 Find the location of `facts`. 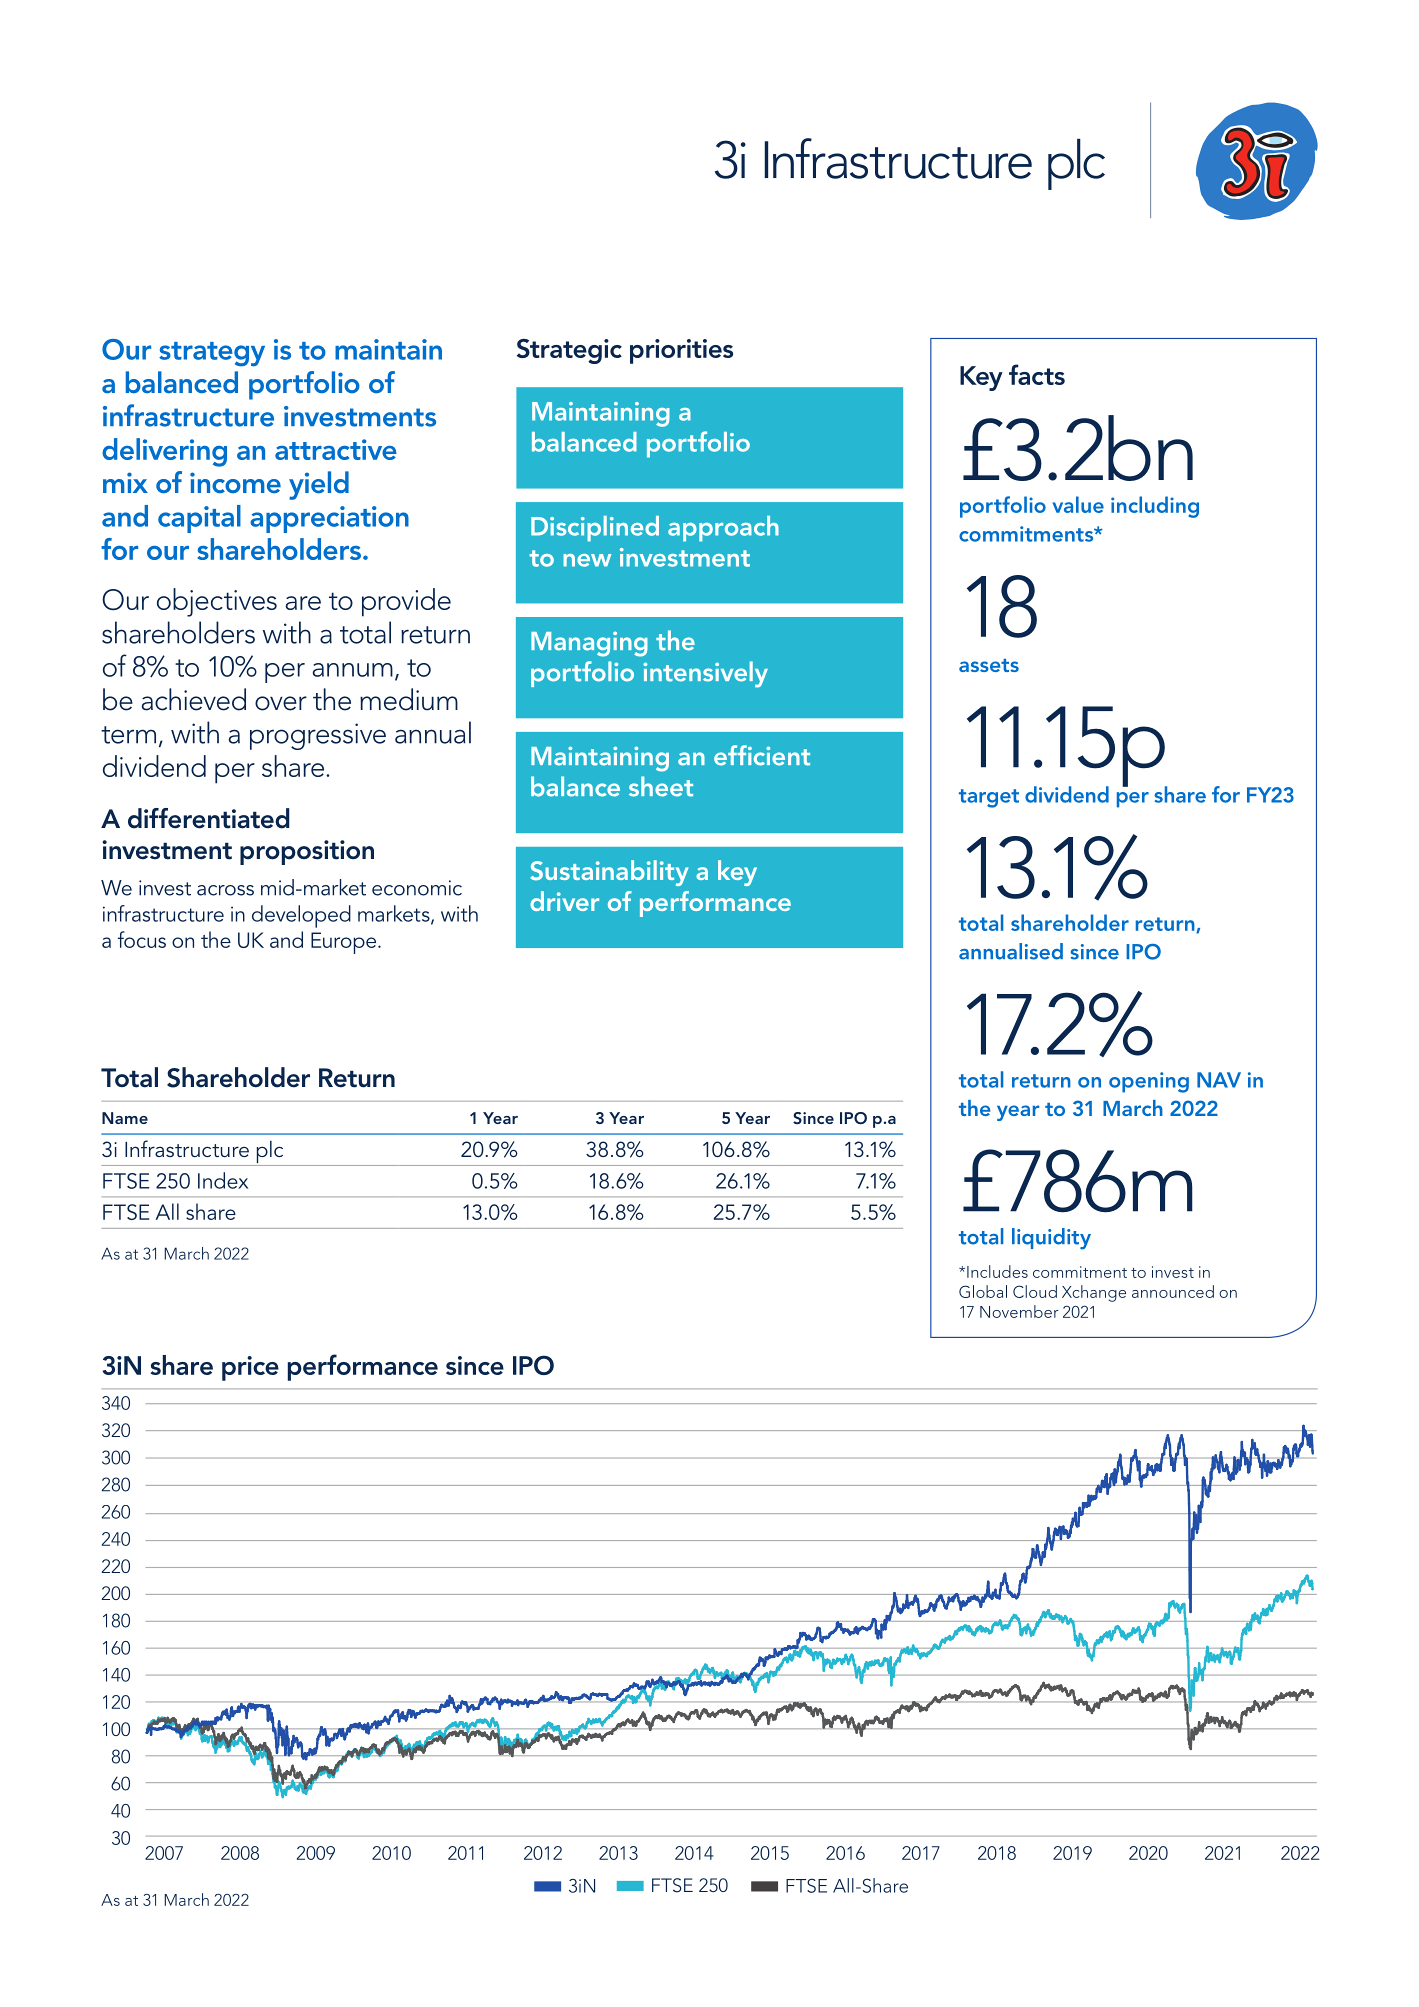

facts is located at coordinates (1037, 374).
